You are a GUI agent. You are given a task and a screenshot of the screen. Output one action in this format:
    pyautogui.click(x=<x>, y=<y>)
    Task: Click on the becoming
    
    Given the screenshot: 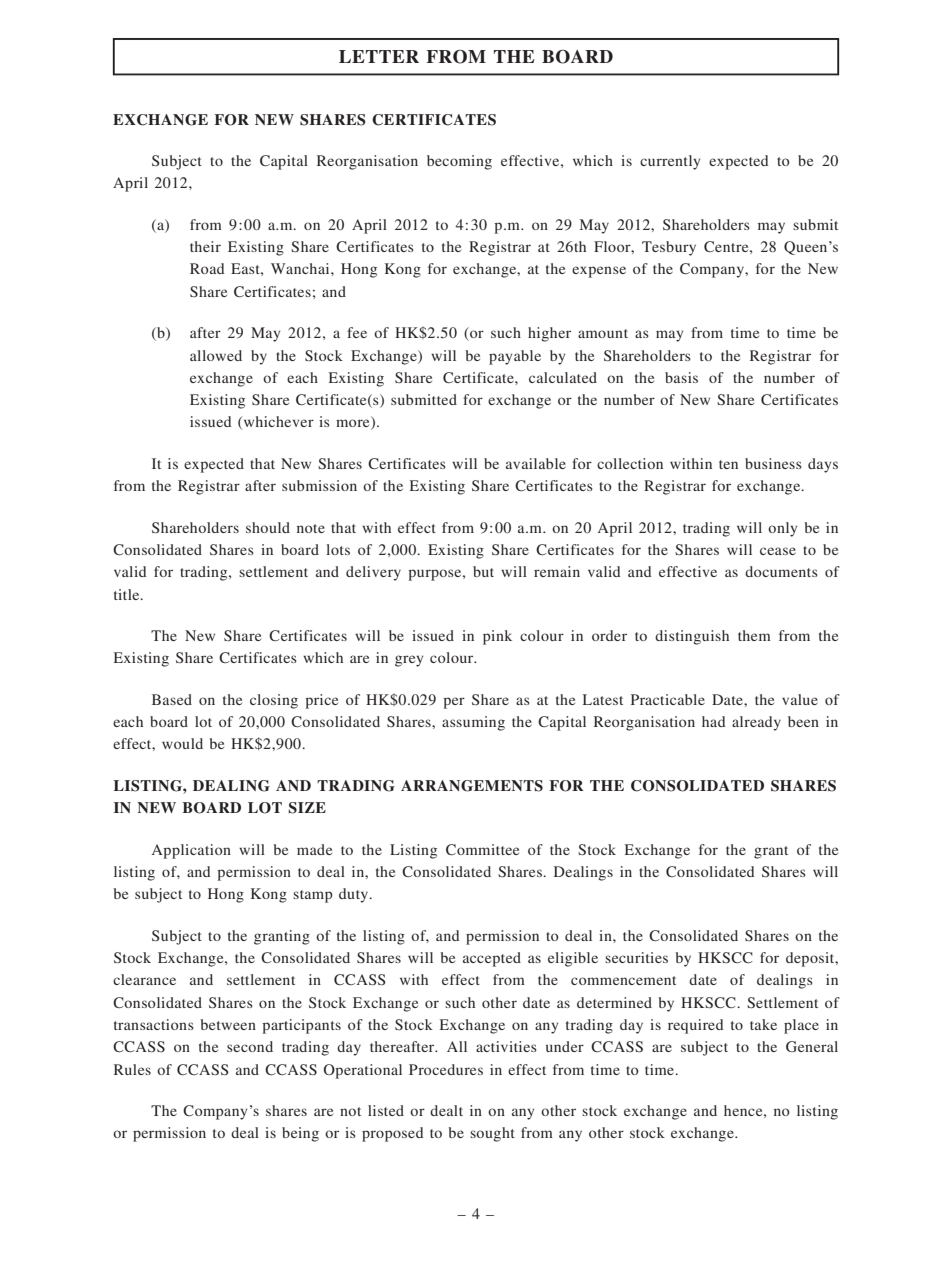 What is the action you would take?
    pyautogui.click(x=459, y=162)
